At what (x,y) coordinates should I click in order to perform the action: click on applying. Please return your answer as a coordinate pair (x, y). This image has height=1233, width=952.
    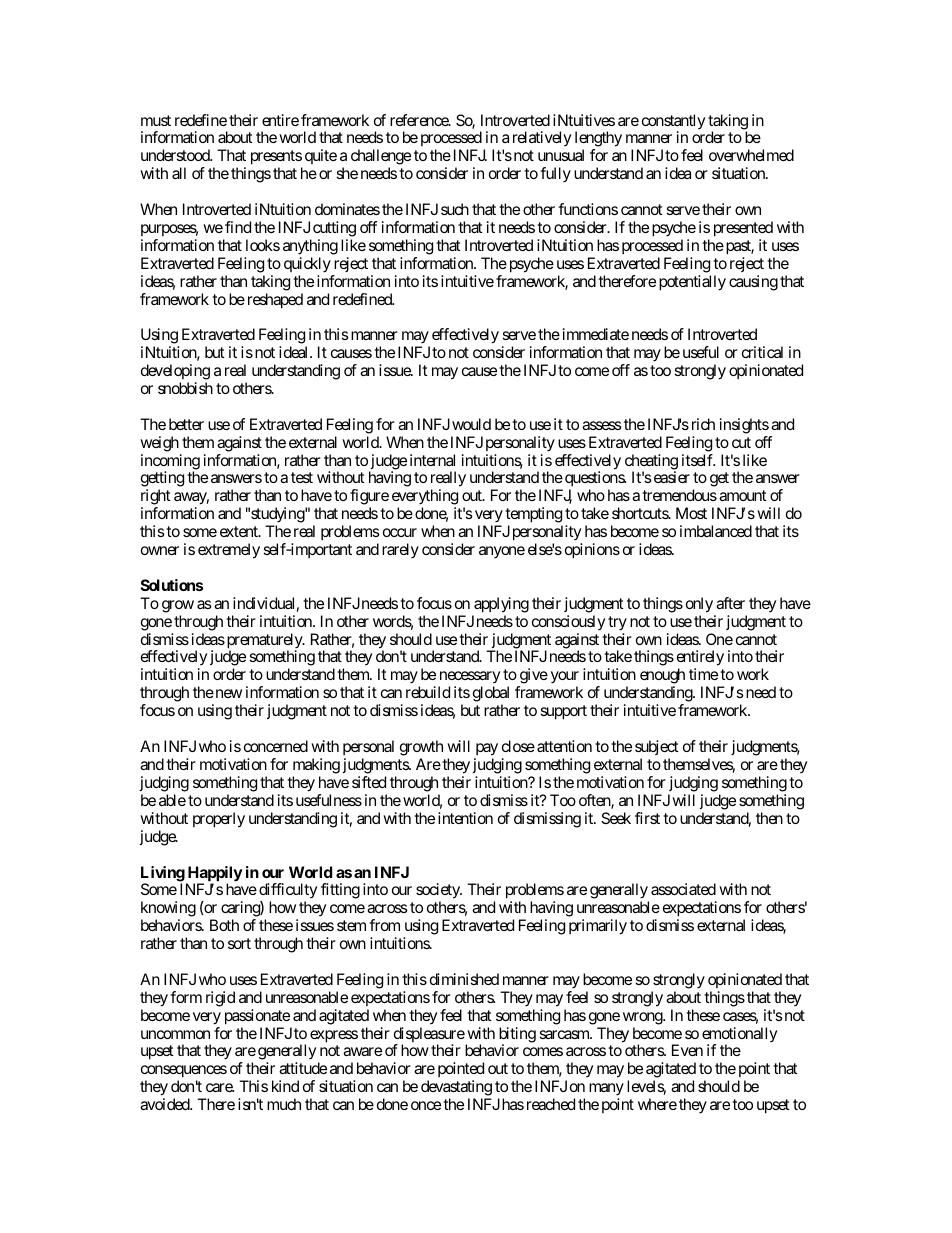
    Looking at the image, I should click on (501, 605).
